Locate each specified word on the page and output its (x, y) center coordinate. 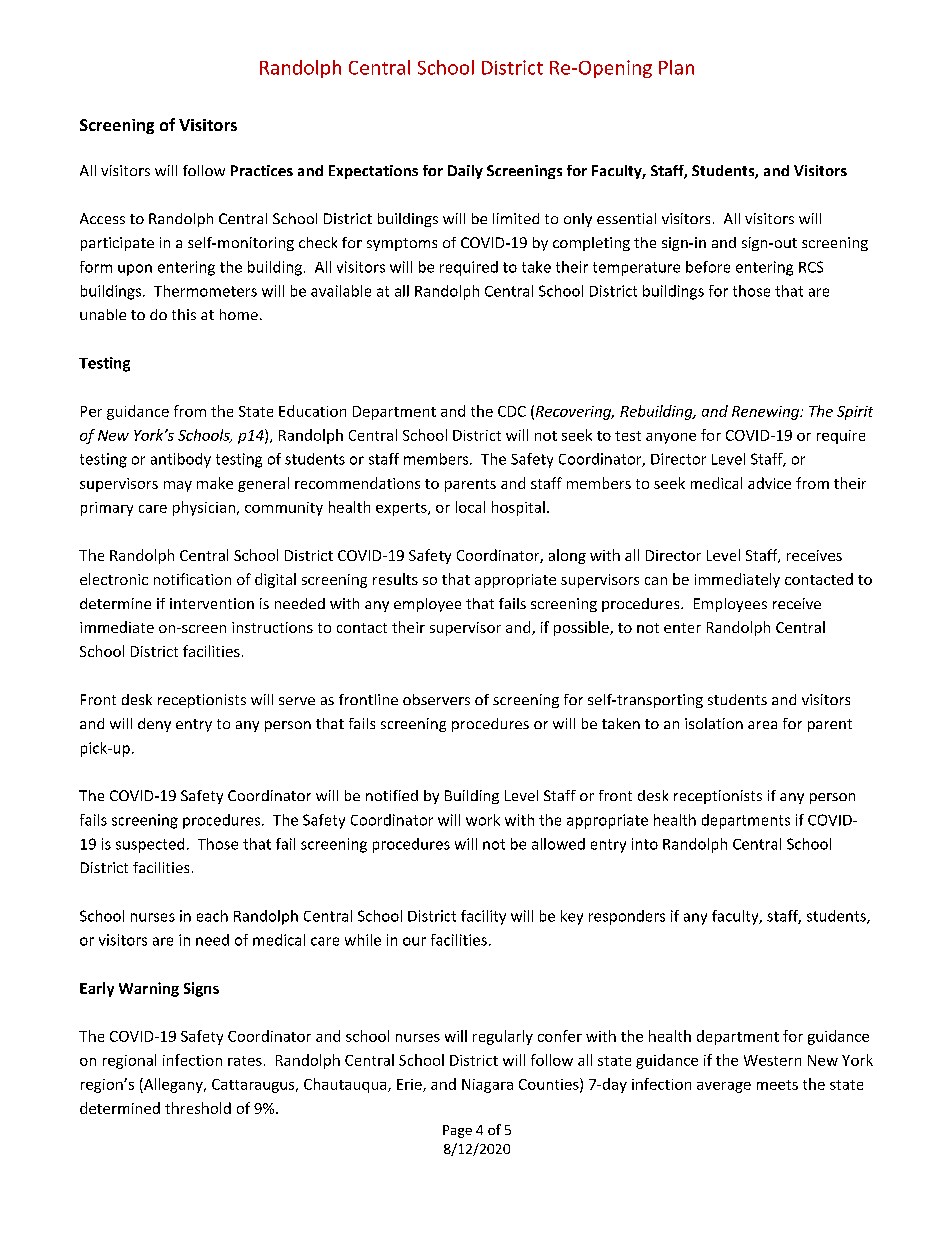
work (483, 820)
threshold (198, 1108)
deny (154, 725)
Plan (676, 67)
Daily (465, 172)
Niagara (487, 1086)
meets (777, 1085)
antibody (181, 460)
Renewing (766, 413)
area (762, 725)
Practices (262, 170)
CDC (512, 411)
